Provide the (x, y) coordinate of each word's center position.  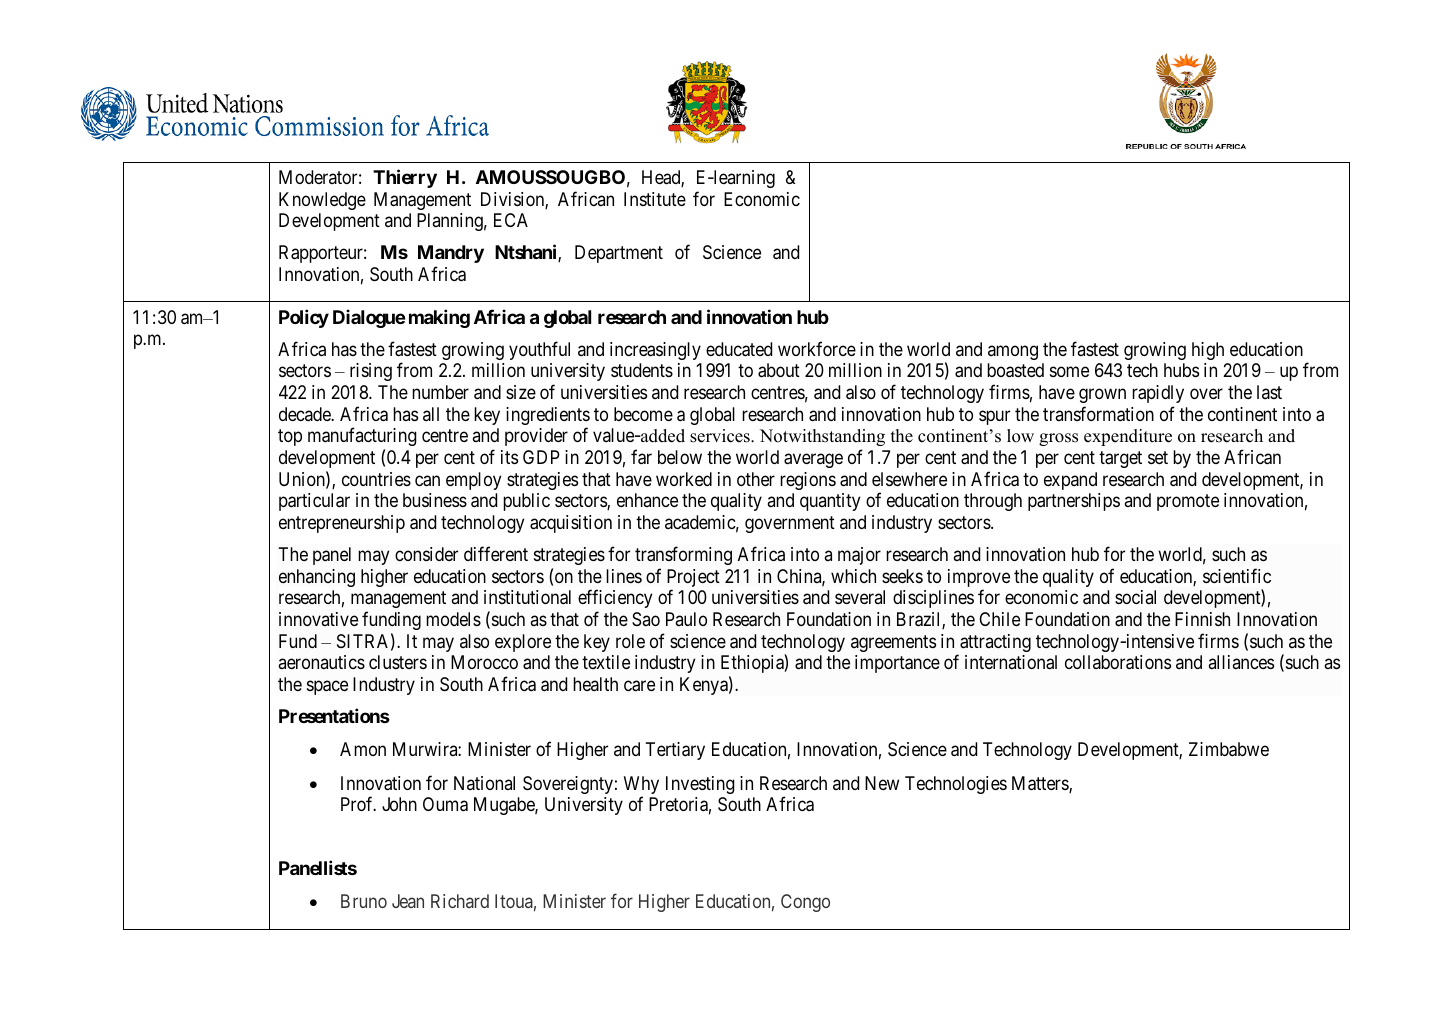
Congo (805, 903)
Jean (408, 901)
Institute (655, 199)
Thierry (405, 178)
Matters (1041, 784)
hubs (1181, 370)
